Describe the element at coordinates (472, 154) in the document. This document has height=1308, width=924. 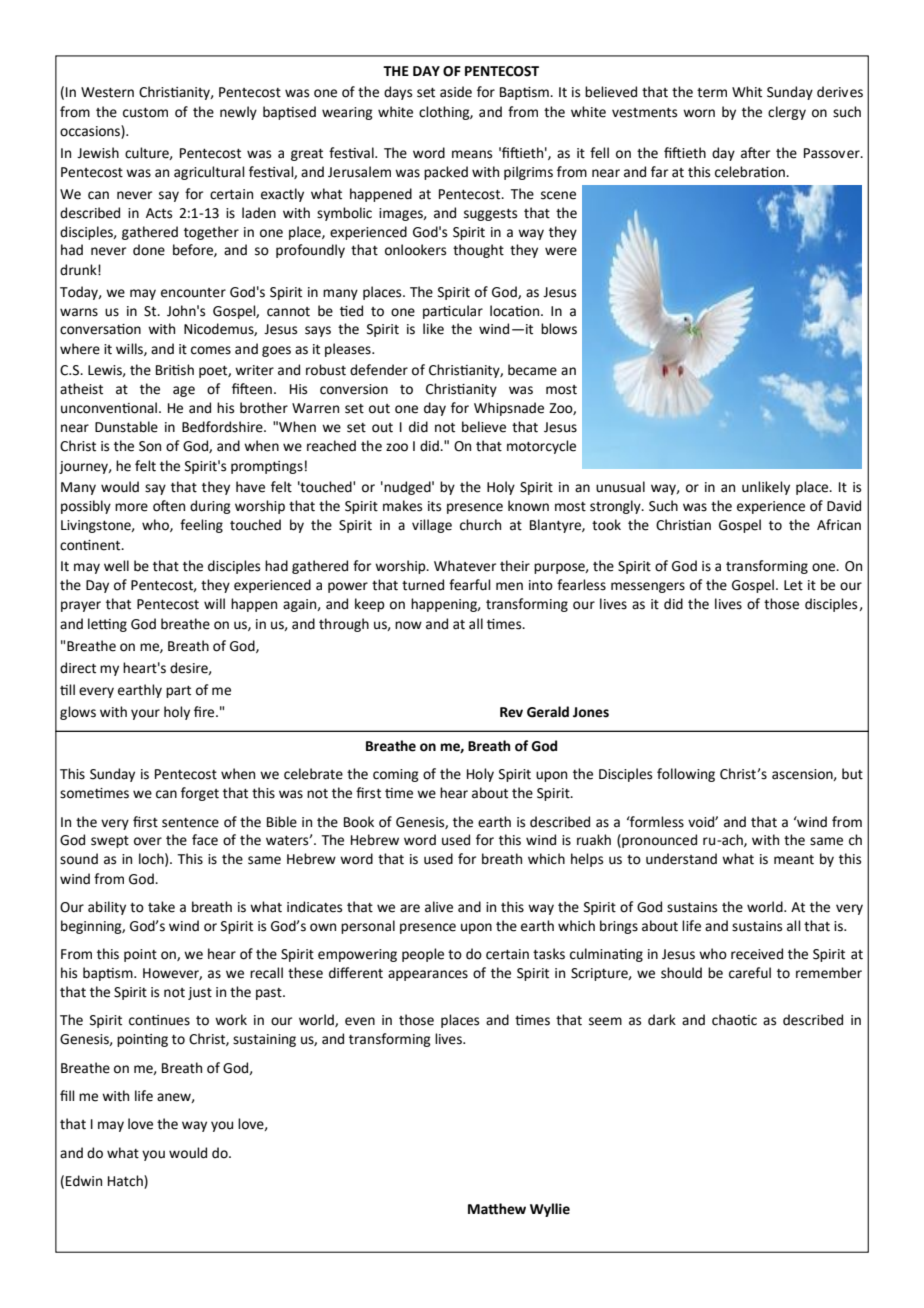
I see `means` at that location.
